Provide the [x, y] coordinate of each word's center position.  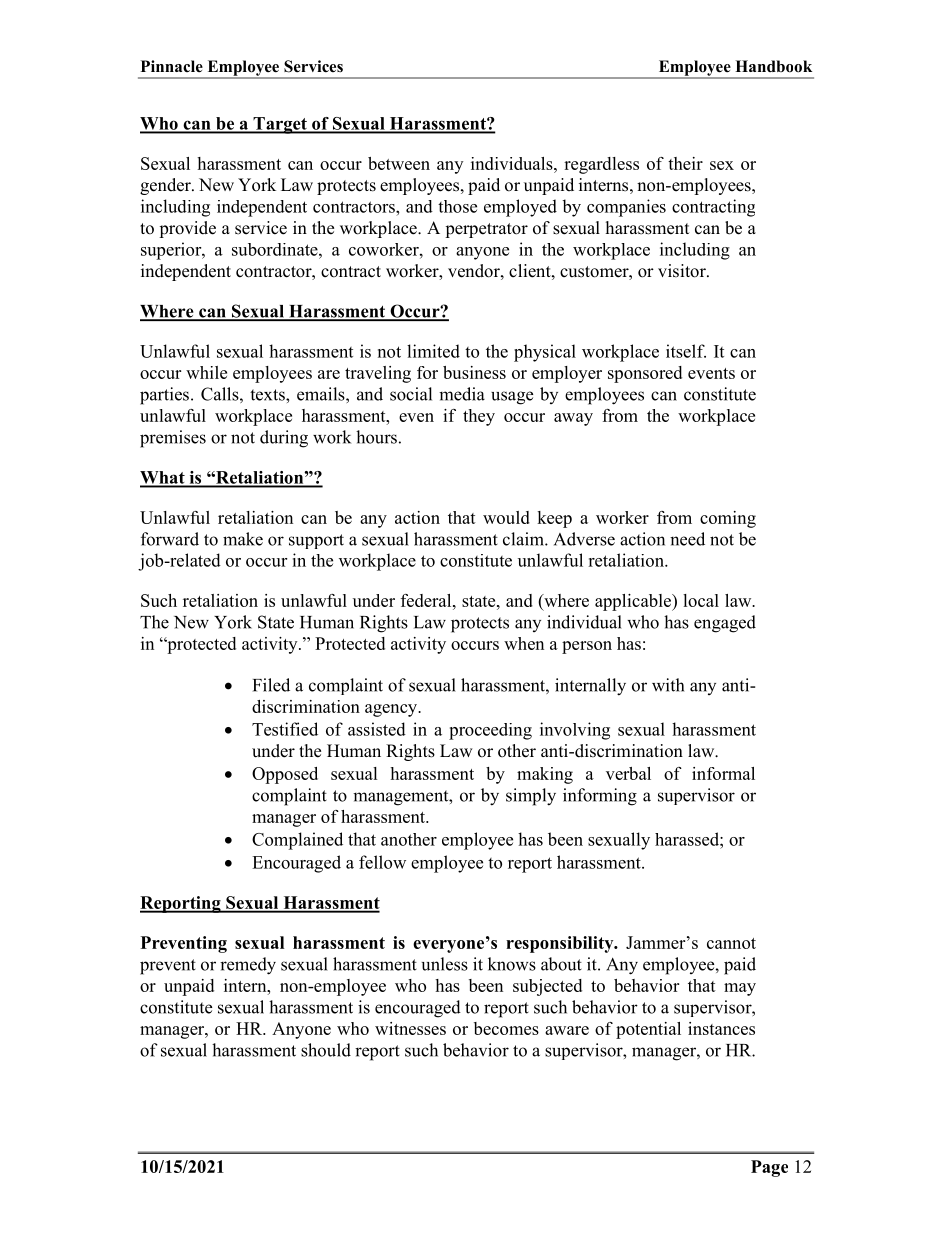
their [685, 163]
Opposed [285, 775]
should [326, 1050]
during [284, 439]
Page [769, 1168]
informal [723, 773]
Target [280, 125]
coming [728, 519]
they [479, 417]
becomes [506, 1028]
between [399, 163]
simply [531, 797]
